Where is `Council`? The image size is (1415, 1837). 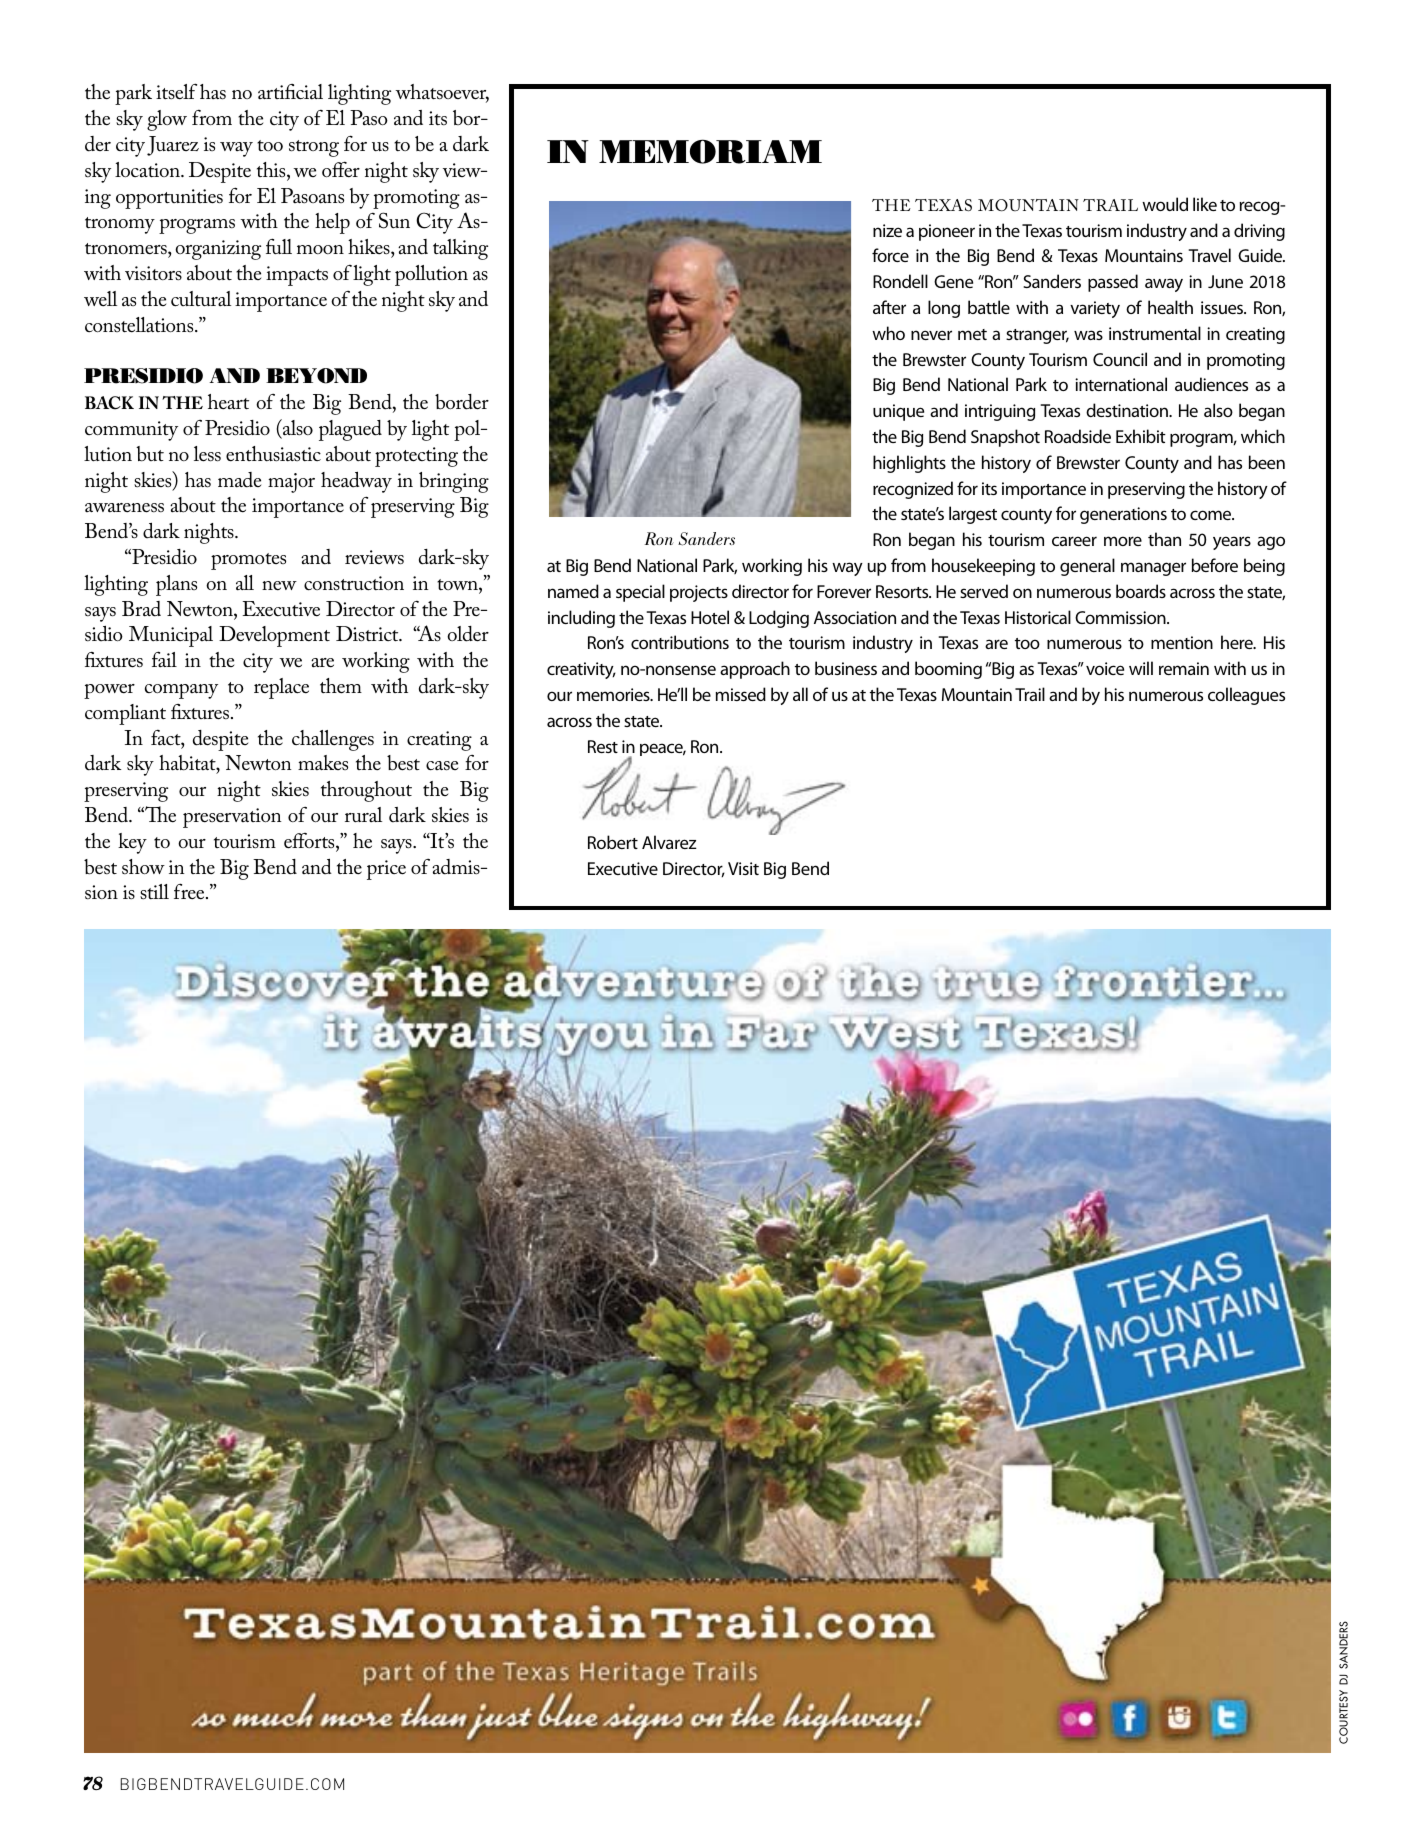
Council is located at coordinates (1120, 359).
